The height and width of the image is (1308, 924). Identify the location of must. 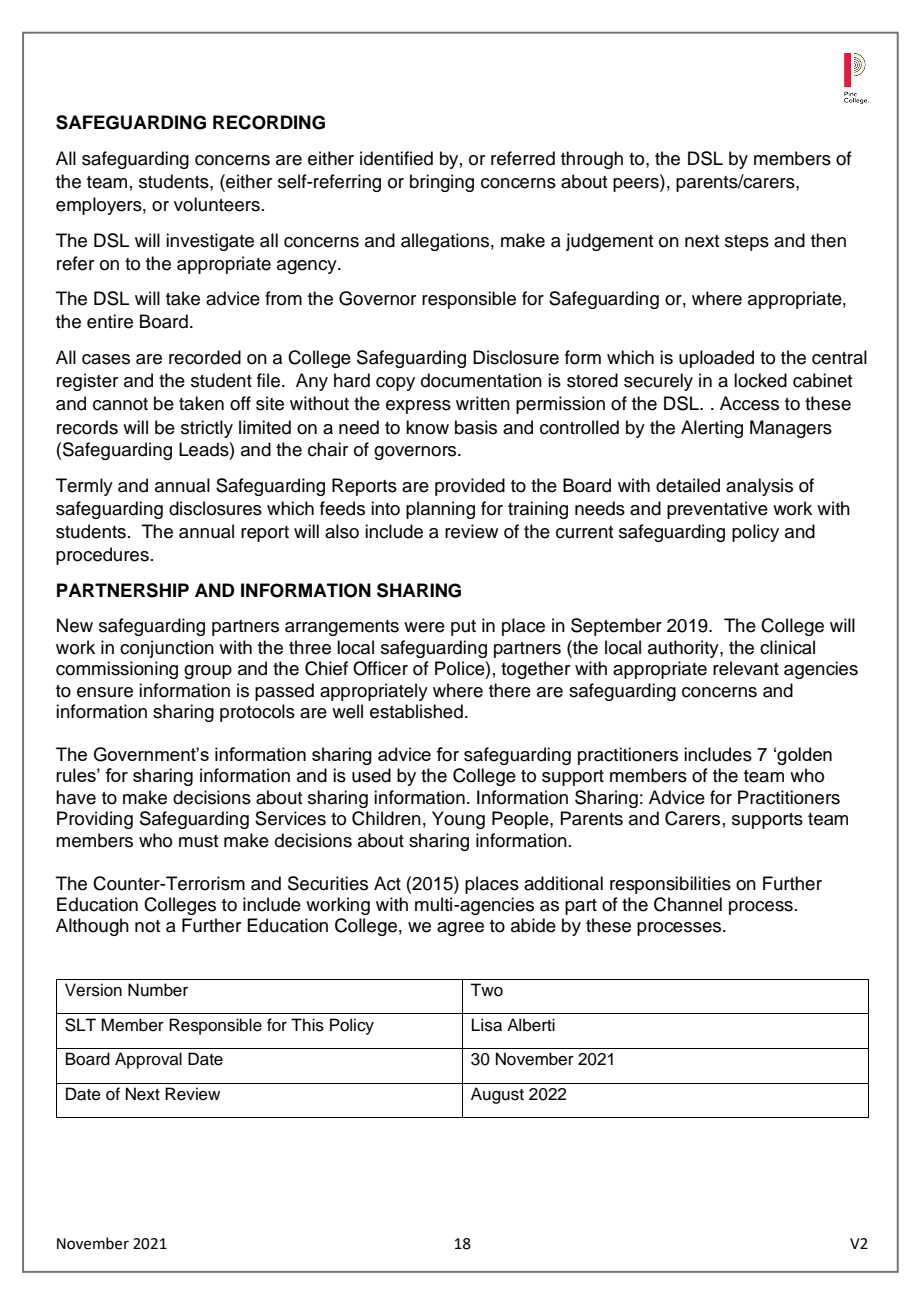
(198, 841).
